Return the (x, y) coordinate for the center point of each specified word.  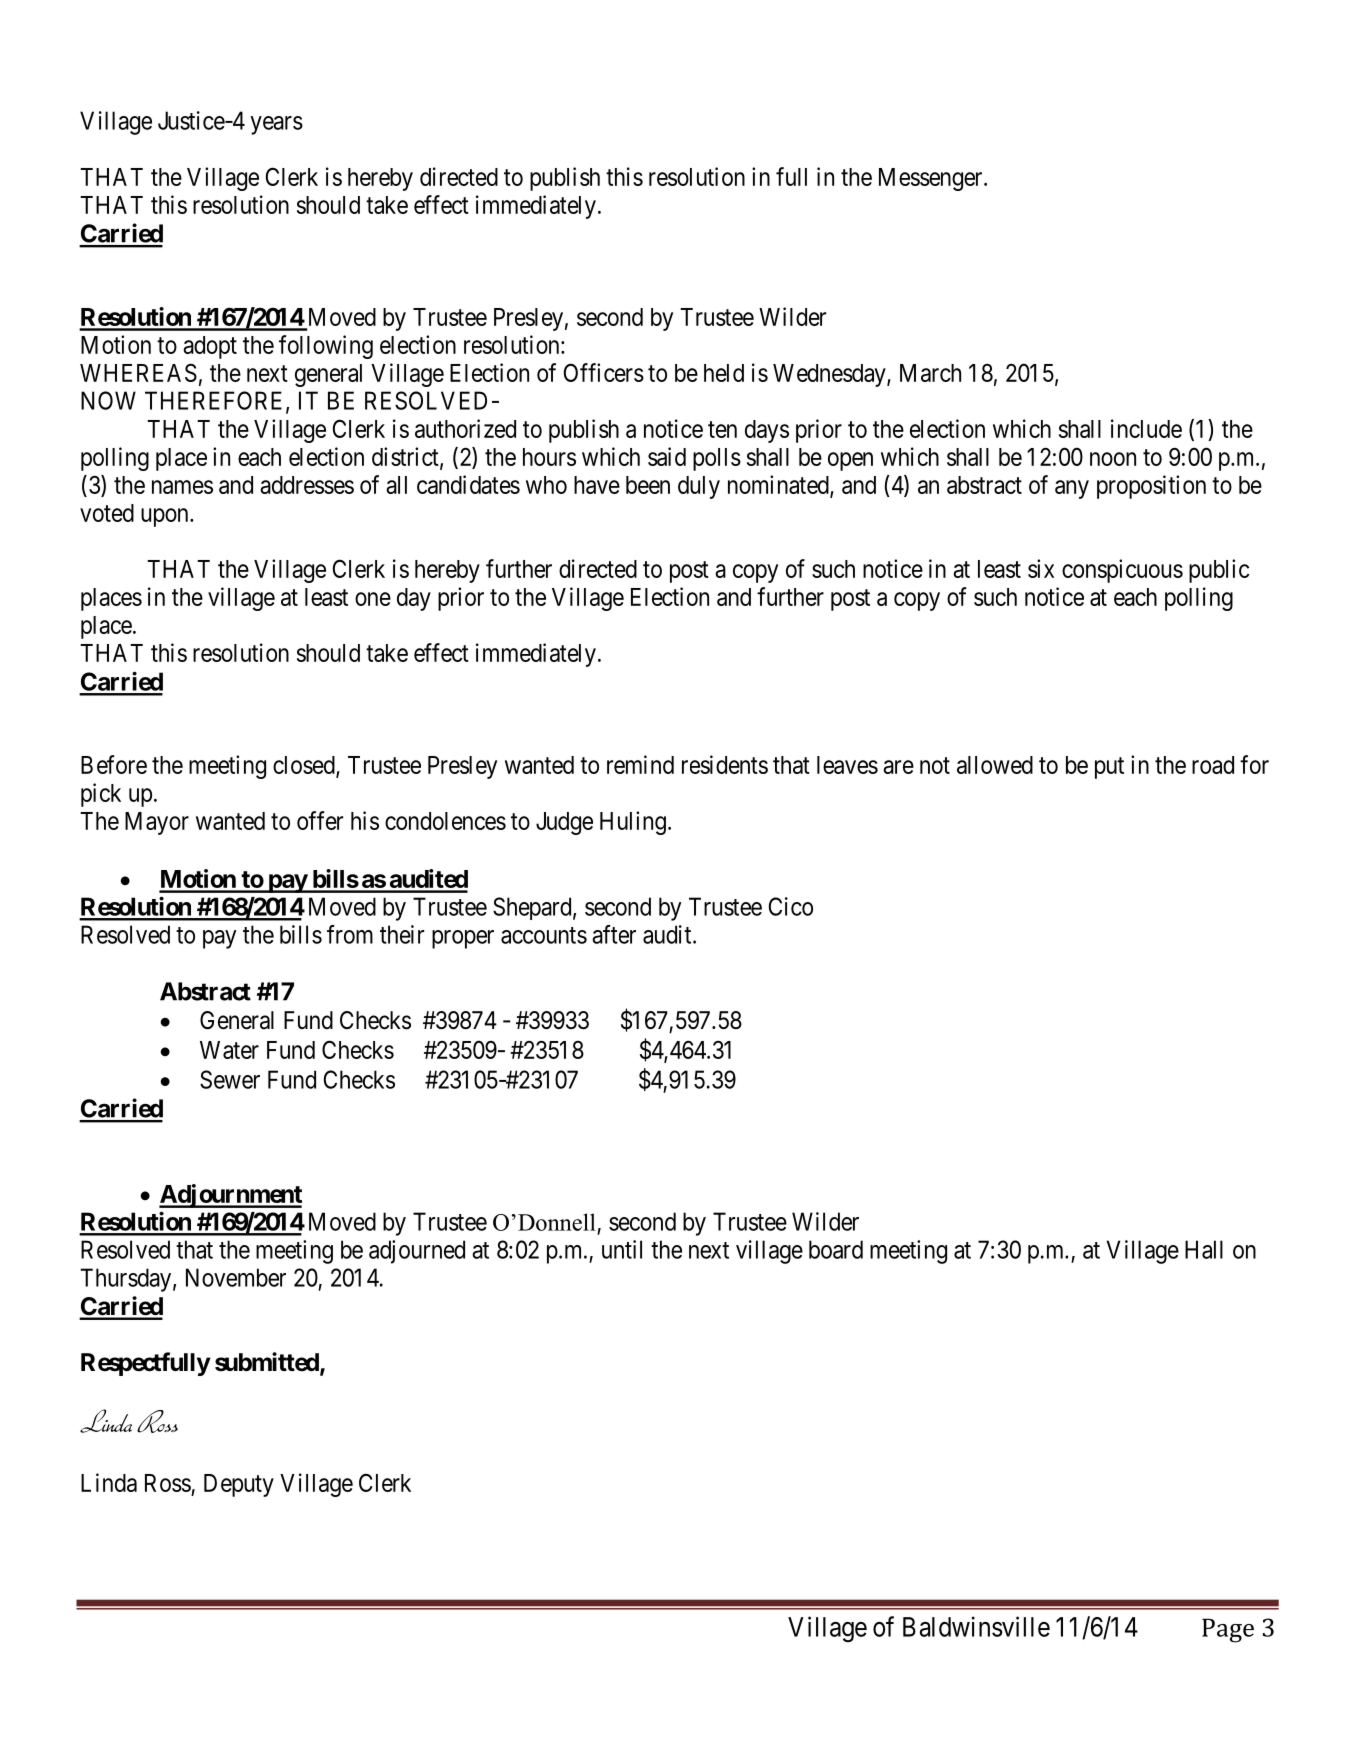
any (1072, 489)
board (836, 1249)
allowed (995, 765)
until (622, 1249)
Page (1228, 1630)
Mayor (157, 823)
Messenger (932, 179)
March (930, 373)
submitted (268, 1363)
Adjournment (230, 1196)
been (648, 485)
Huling (633, 823)
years (276, 125)
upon (166, 517)
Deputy (239, 1485)
